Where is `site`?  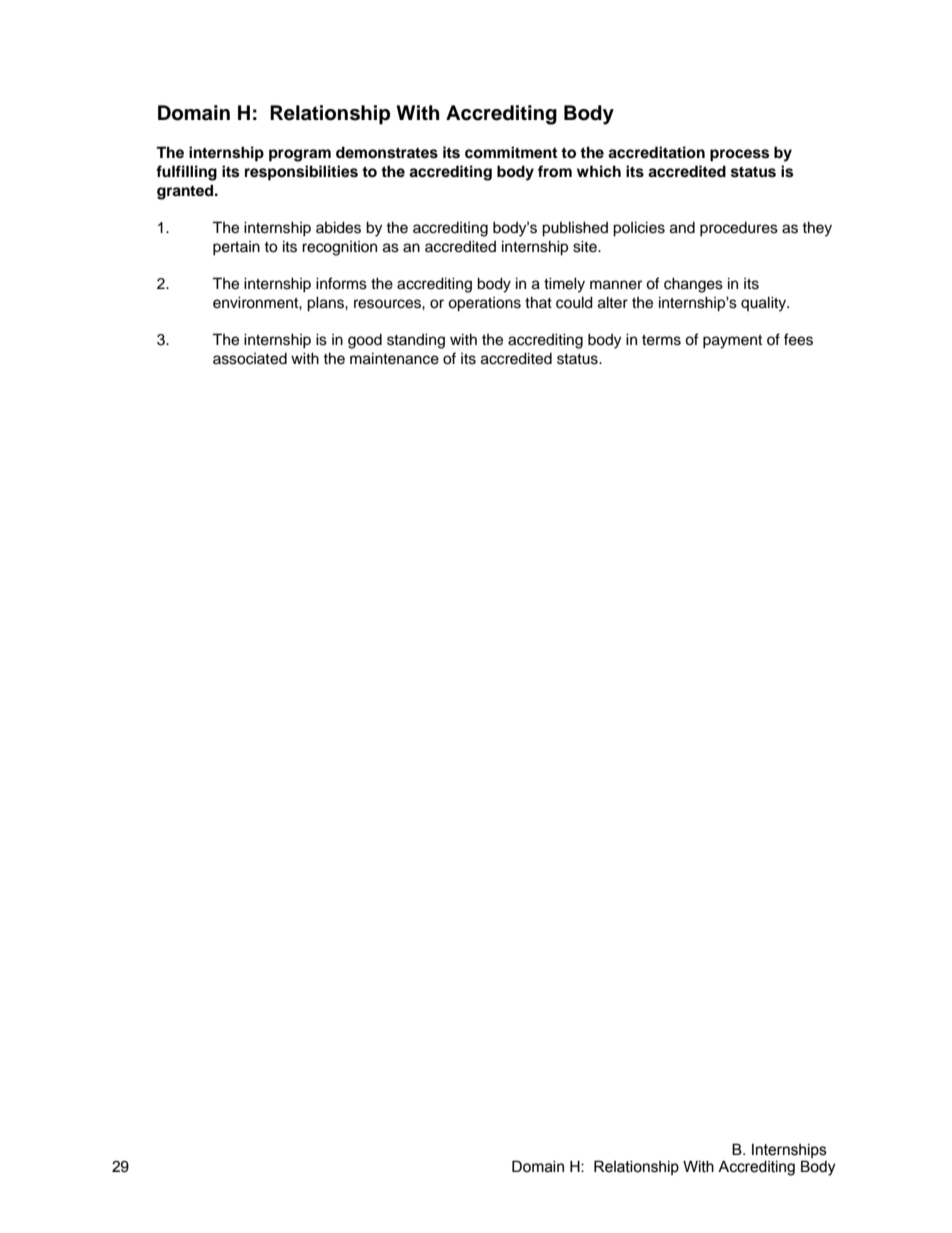
site is located at coordinates (586, 246).
